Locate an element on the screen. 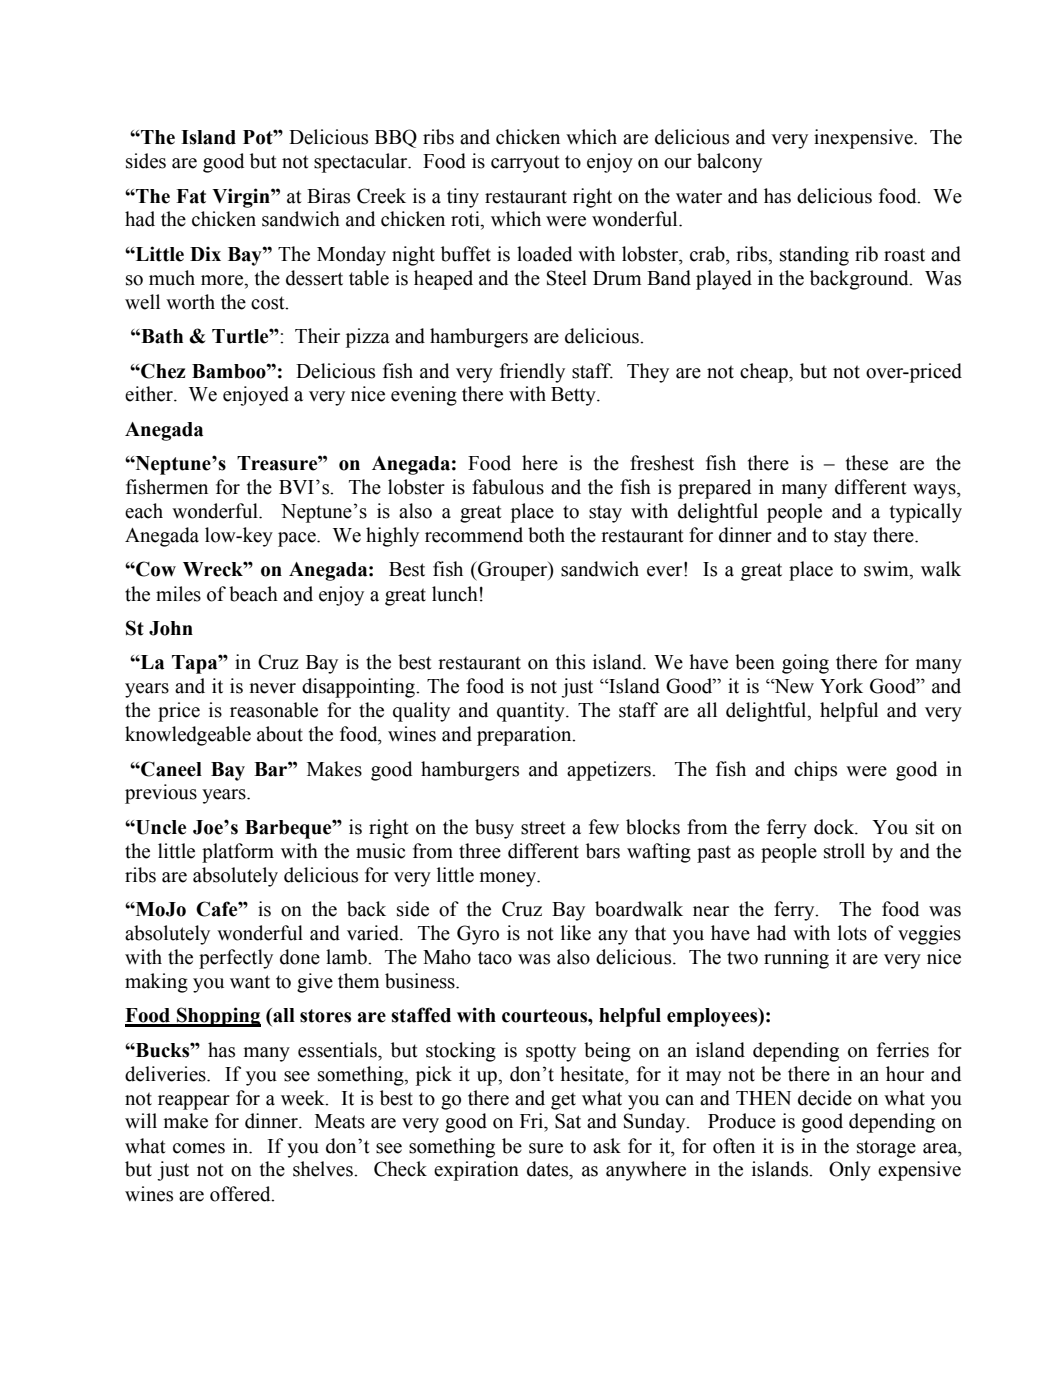 Image resolution: width=1063 pixels, height=1375 pixels. John is located at coordinates (171, 628).
